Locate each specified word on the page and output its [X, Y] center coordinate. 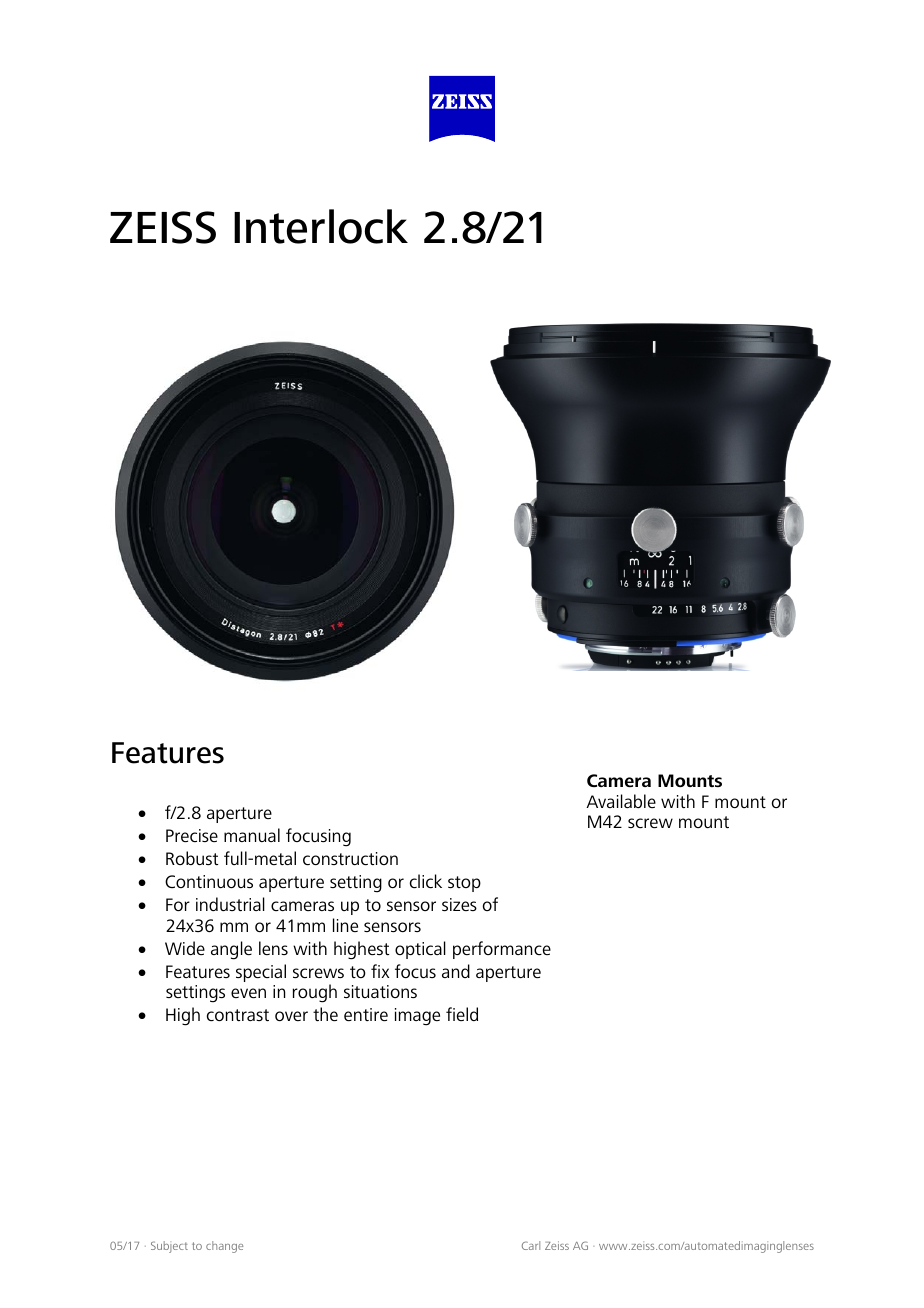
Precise [192, 835]
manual [252, 835]
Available [621, 801]
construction [350, 858]
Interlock [321, 226]
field [462, 1014]
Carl [531, 1245]
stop [464, 884]
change [224, 1247]
